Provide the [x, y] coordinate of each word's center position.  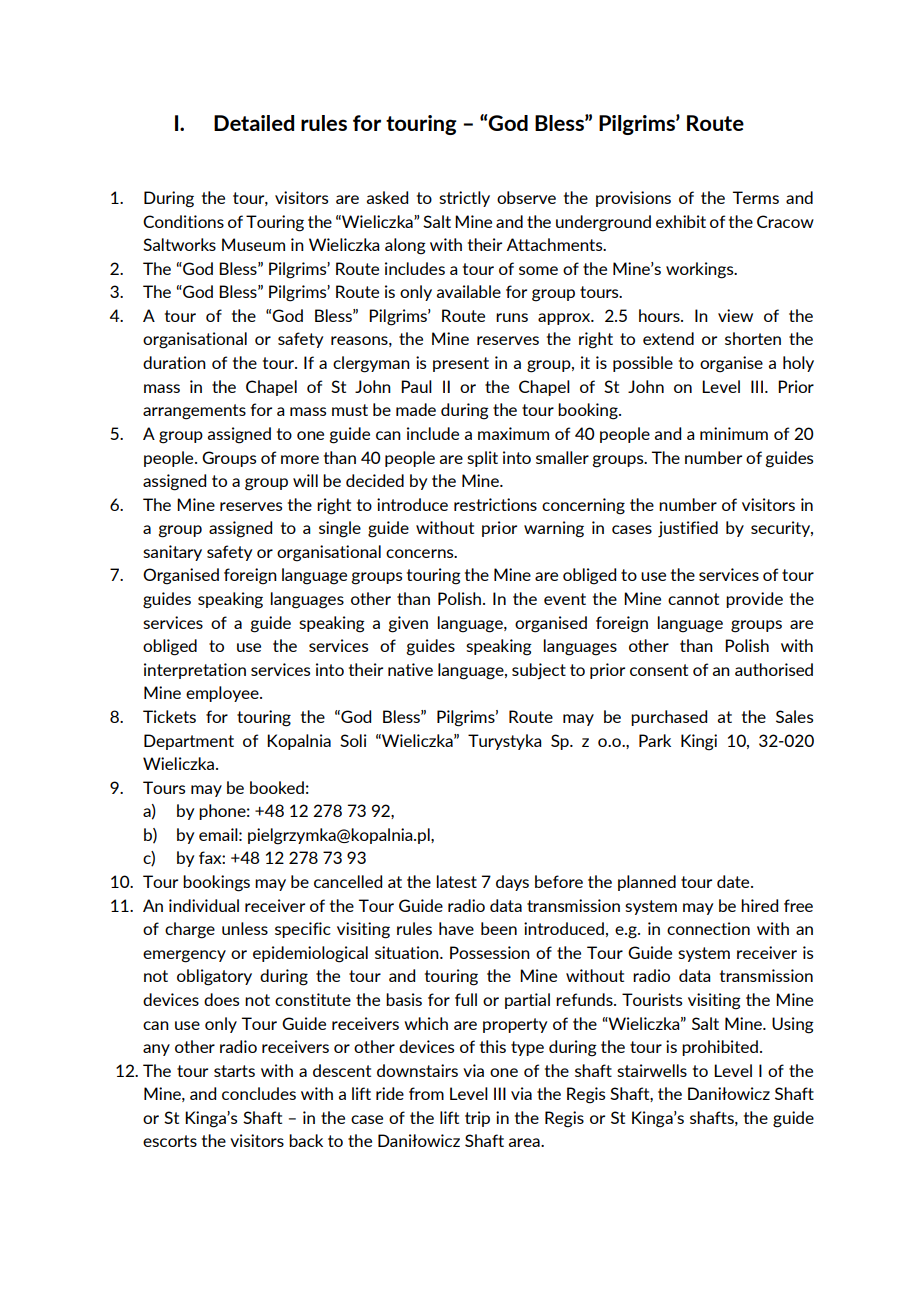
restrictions [495, 504]
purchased [669, 718]
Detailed [254, 123]
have [456, 928]
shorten [753, 338]
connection [708, 928]
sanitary [172, 553]
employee [223, 694]
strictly [464, 199]
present [461, 364]
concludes [259, 1093]
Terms [755, 197]
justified [688, 529]
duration [174, 362]
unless [245, 928]
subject [539, 671]
